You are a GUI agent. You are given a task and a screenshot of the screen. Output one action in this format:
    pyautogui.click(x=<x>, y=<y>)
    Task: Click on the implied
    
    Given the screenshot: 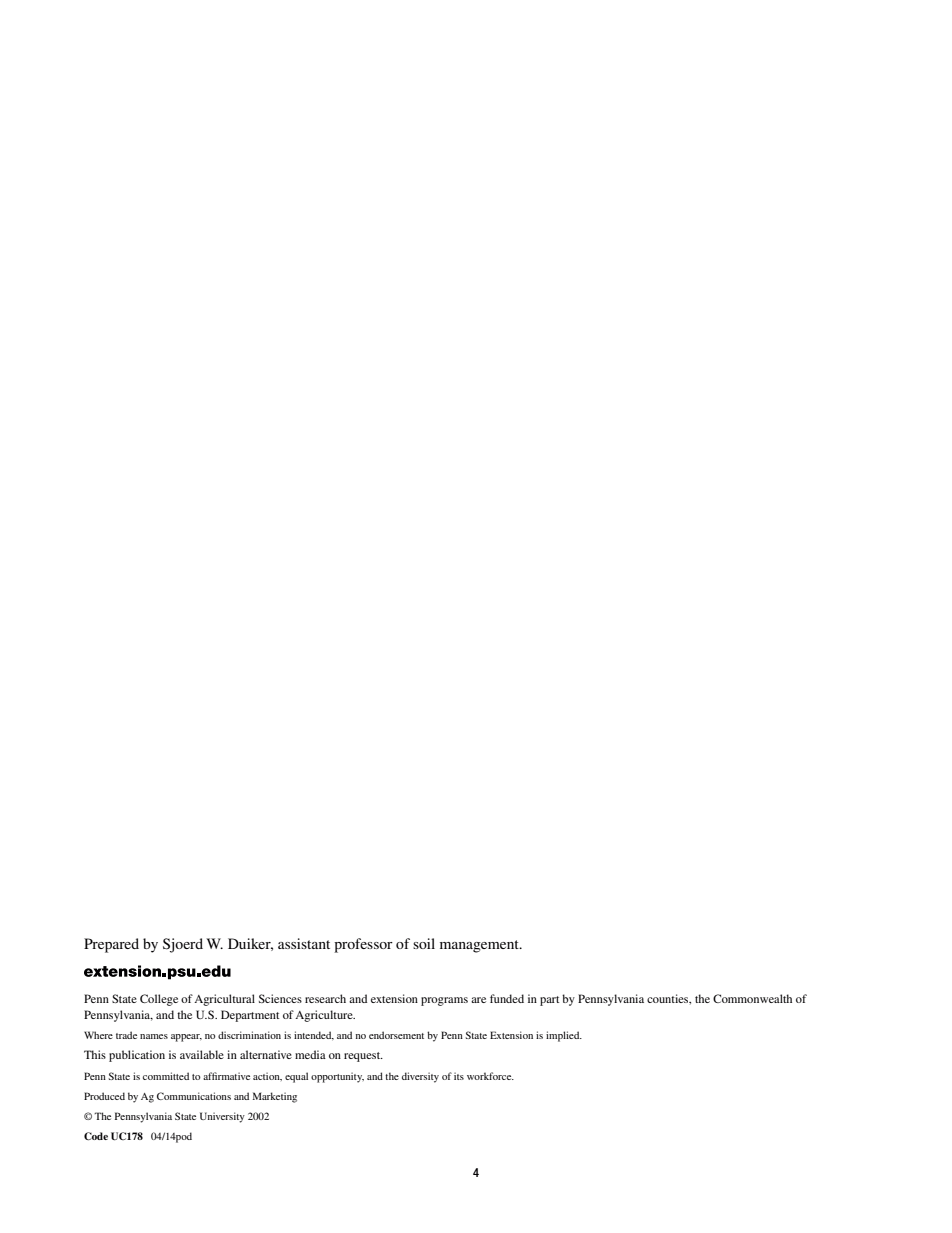 What is the action you would take?
    pyautogui.click(x=564, y=1036)
